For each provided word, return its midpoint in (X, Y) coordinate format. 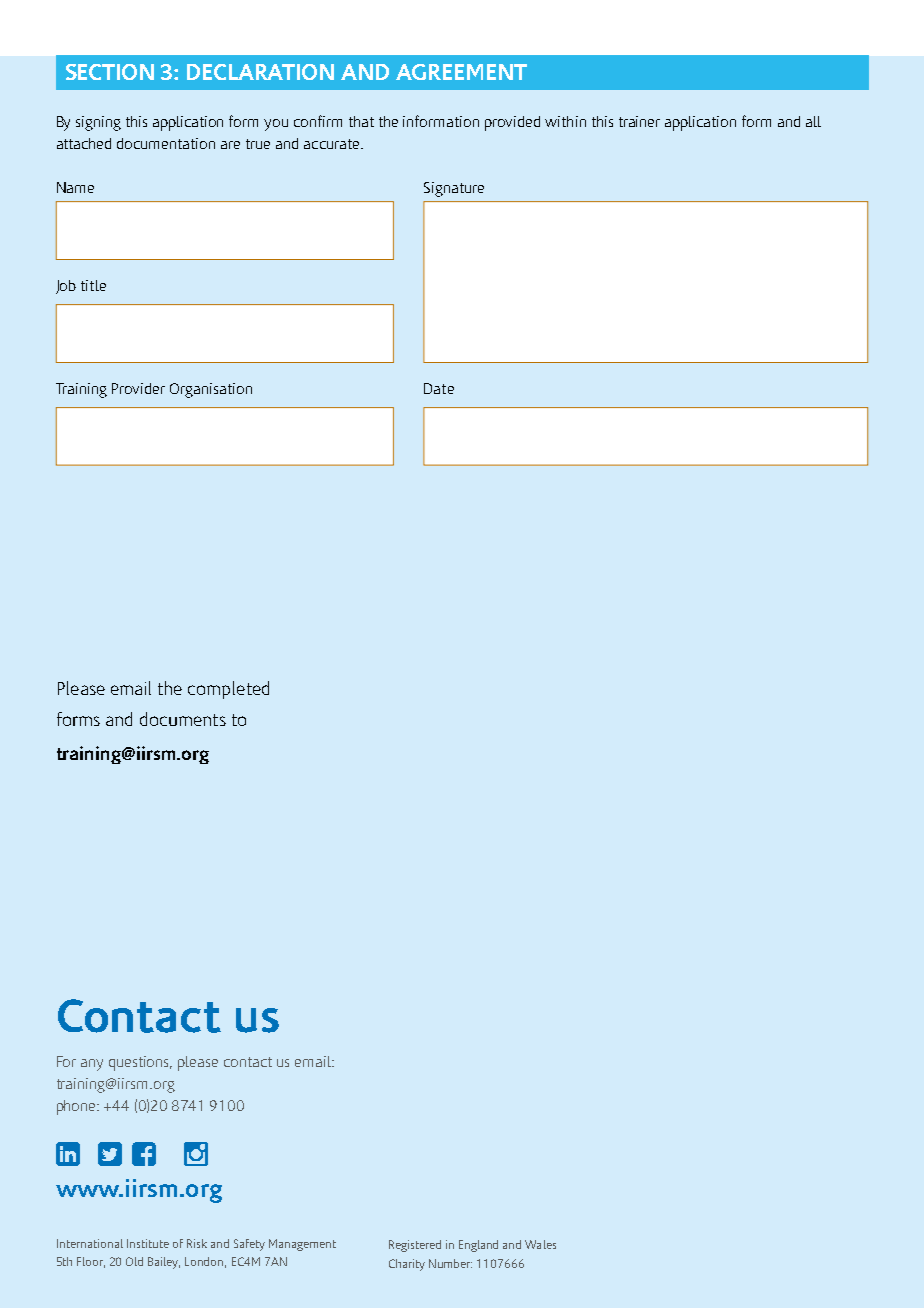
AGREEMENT (461, 72)
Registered (415, 1246)
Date (439, 388)
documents (183, 719)
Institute (148, 1243)
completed (228, 690)
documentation (166, 143)
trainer (639, 121)
